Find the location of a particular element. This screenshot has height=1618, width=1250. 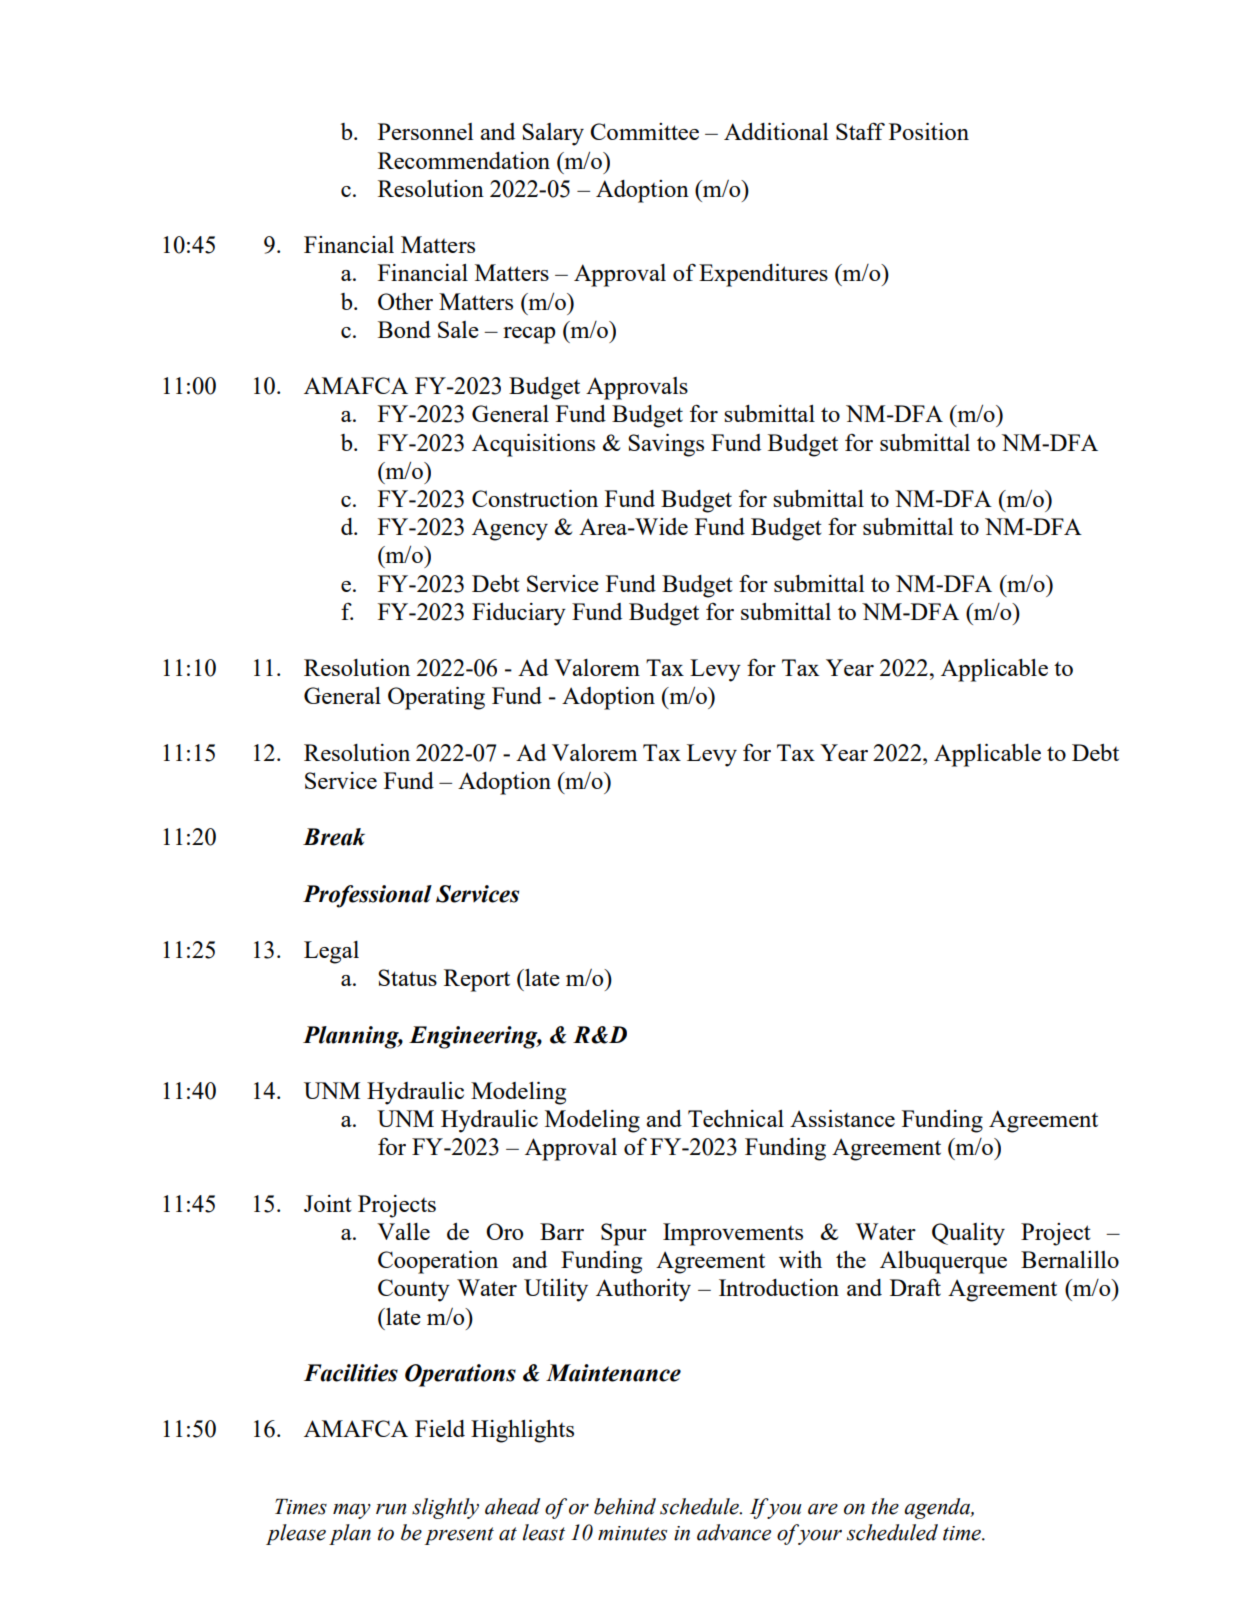

behind is located at coordinates (625, 1506).
